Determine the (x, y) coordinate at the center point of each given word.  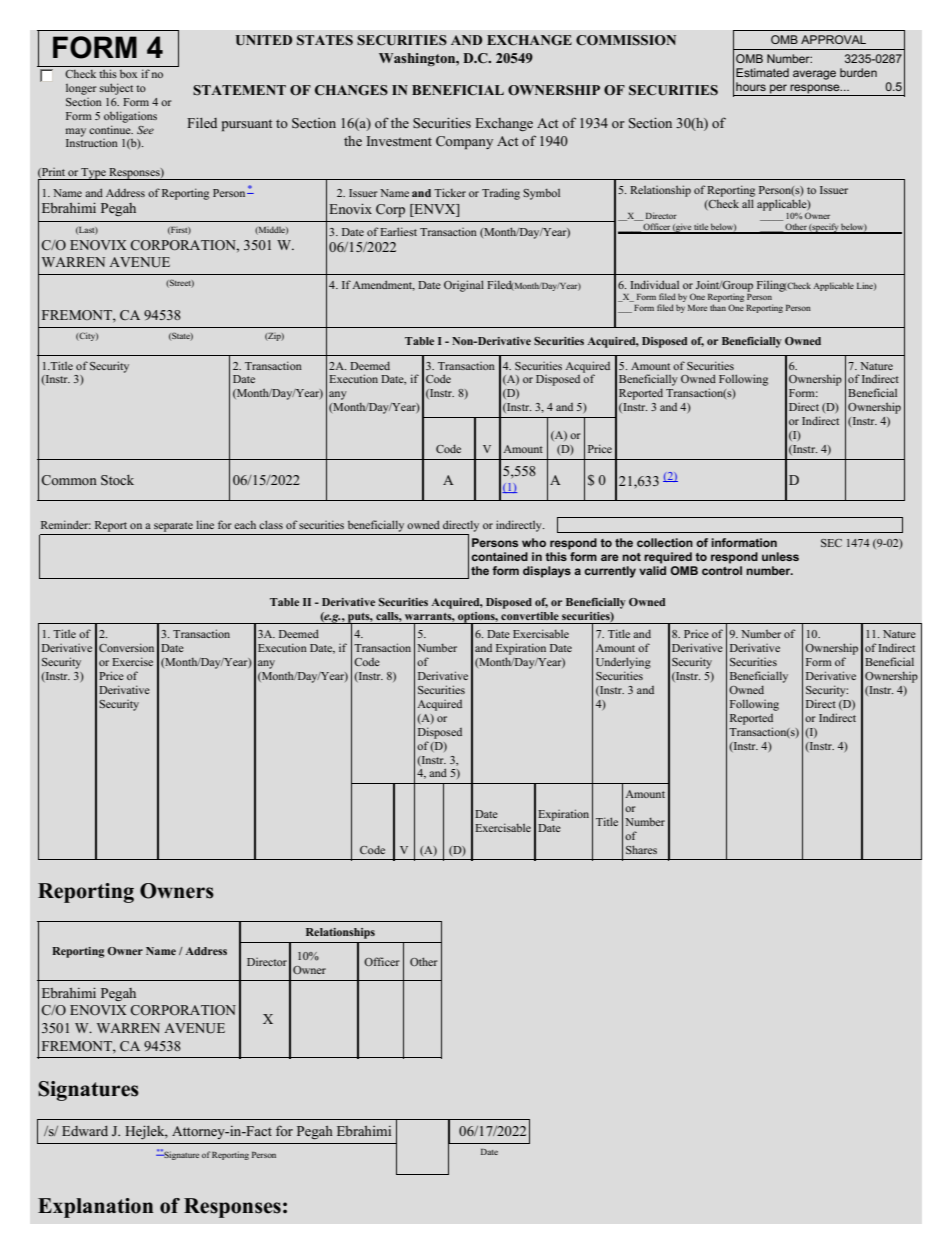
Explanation (95, 1208)
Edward (85, 1131)
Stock (117, 480)
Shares (641, 849)
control (722, 570)
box (128, 74)
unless (780, 556)
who (534, 542)
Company (464, 142)
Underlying (623, 663)
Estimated (762, 72)
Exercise (132, 661)
